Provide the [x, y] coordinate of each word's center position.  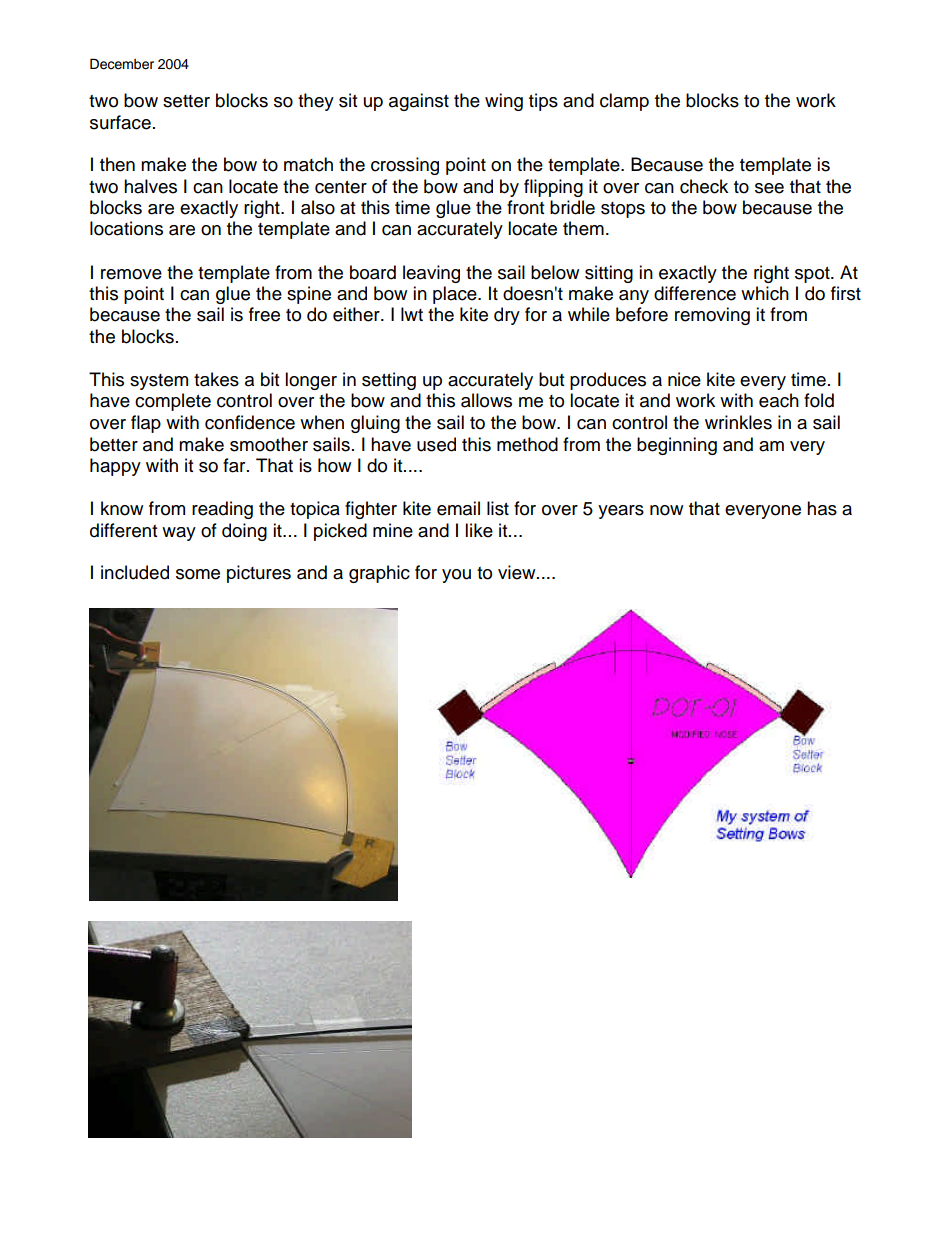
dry [507, 316]
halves [150, 186]
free [264, 314]
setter [186, 101]
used [436, 444]
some [198, 574]
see [769, 188]
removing [712, 316]
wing [504, 102]
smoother [269, 444]
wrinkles [738, 422]
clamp [624, 102]
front [525, 207]
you [456, 576]
